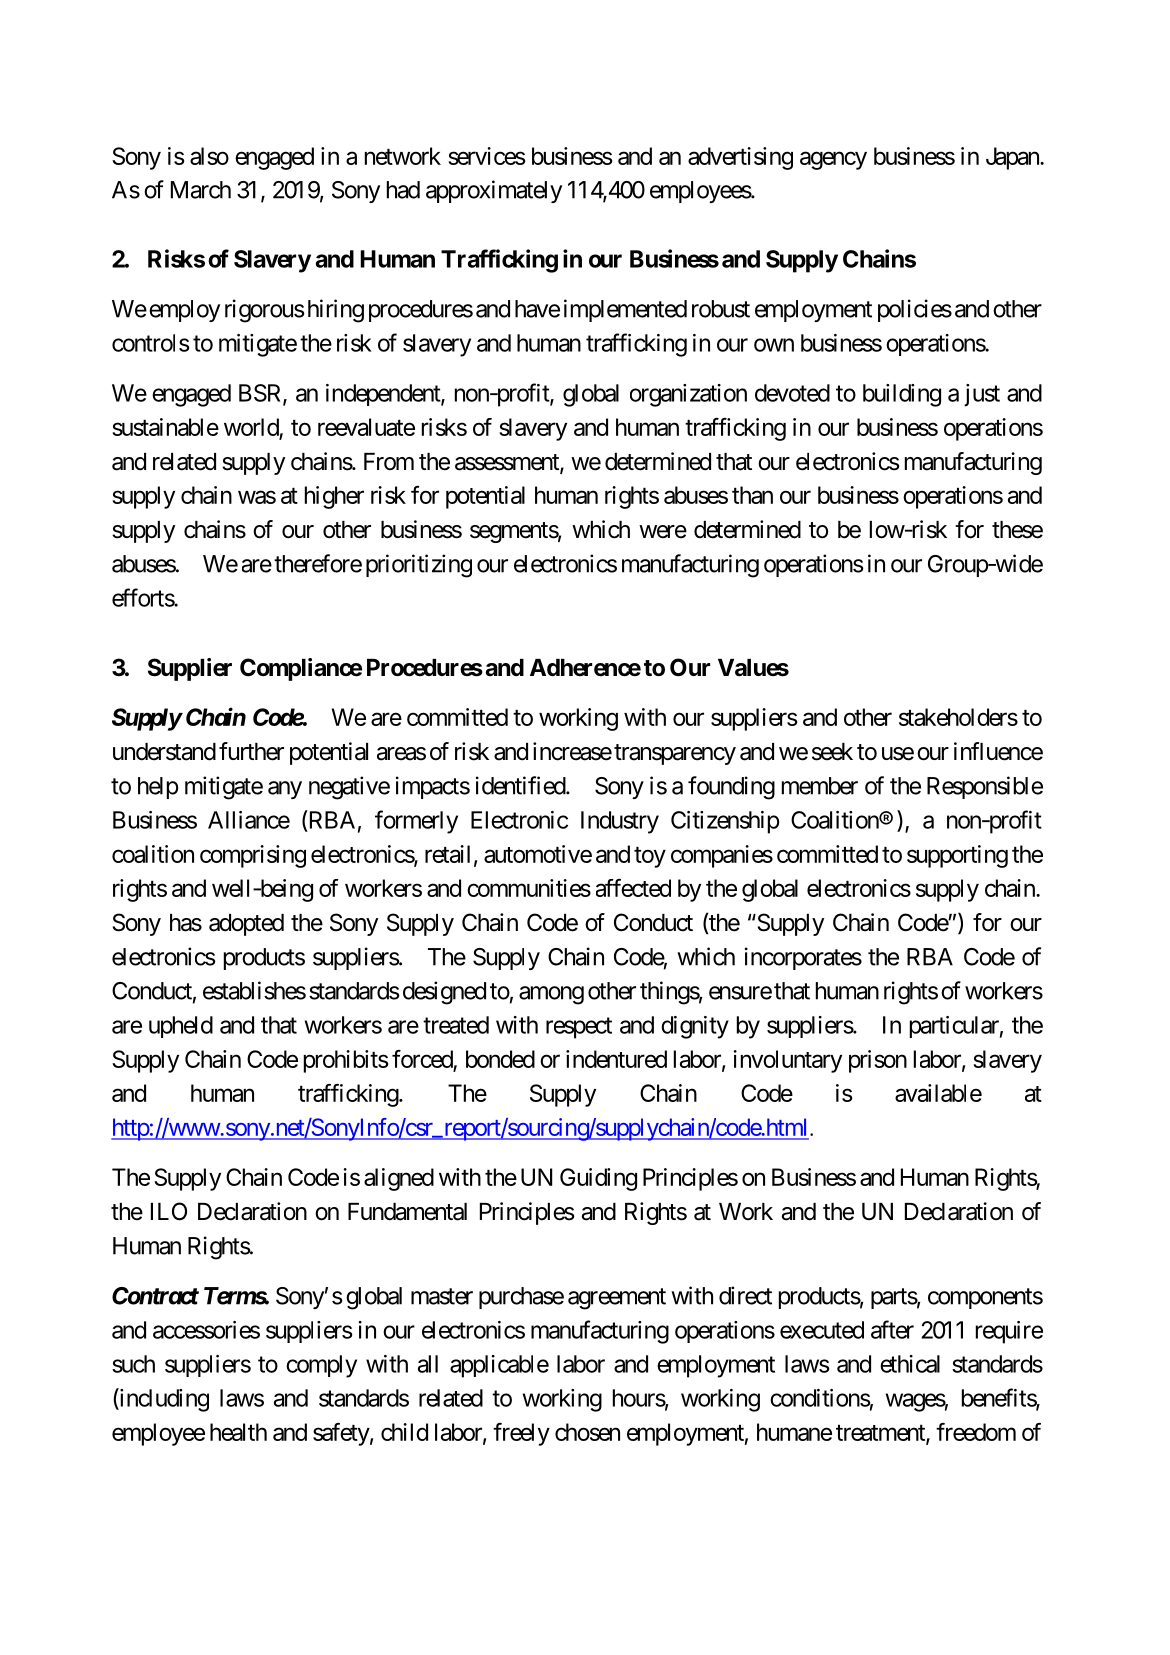 This image has height=1655, width=1170. I want to click on approximately, so click(494, 191).
